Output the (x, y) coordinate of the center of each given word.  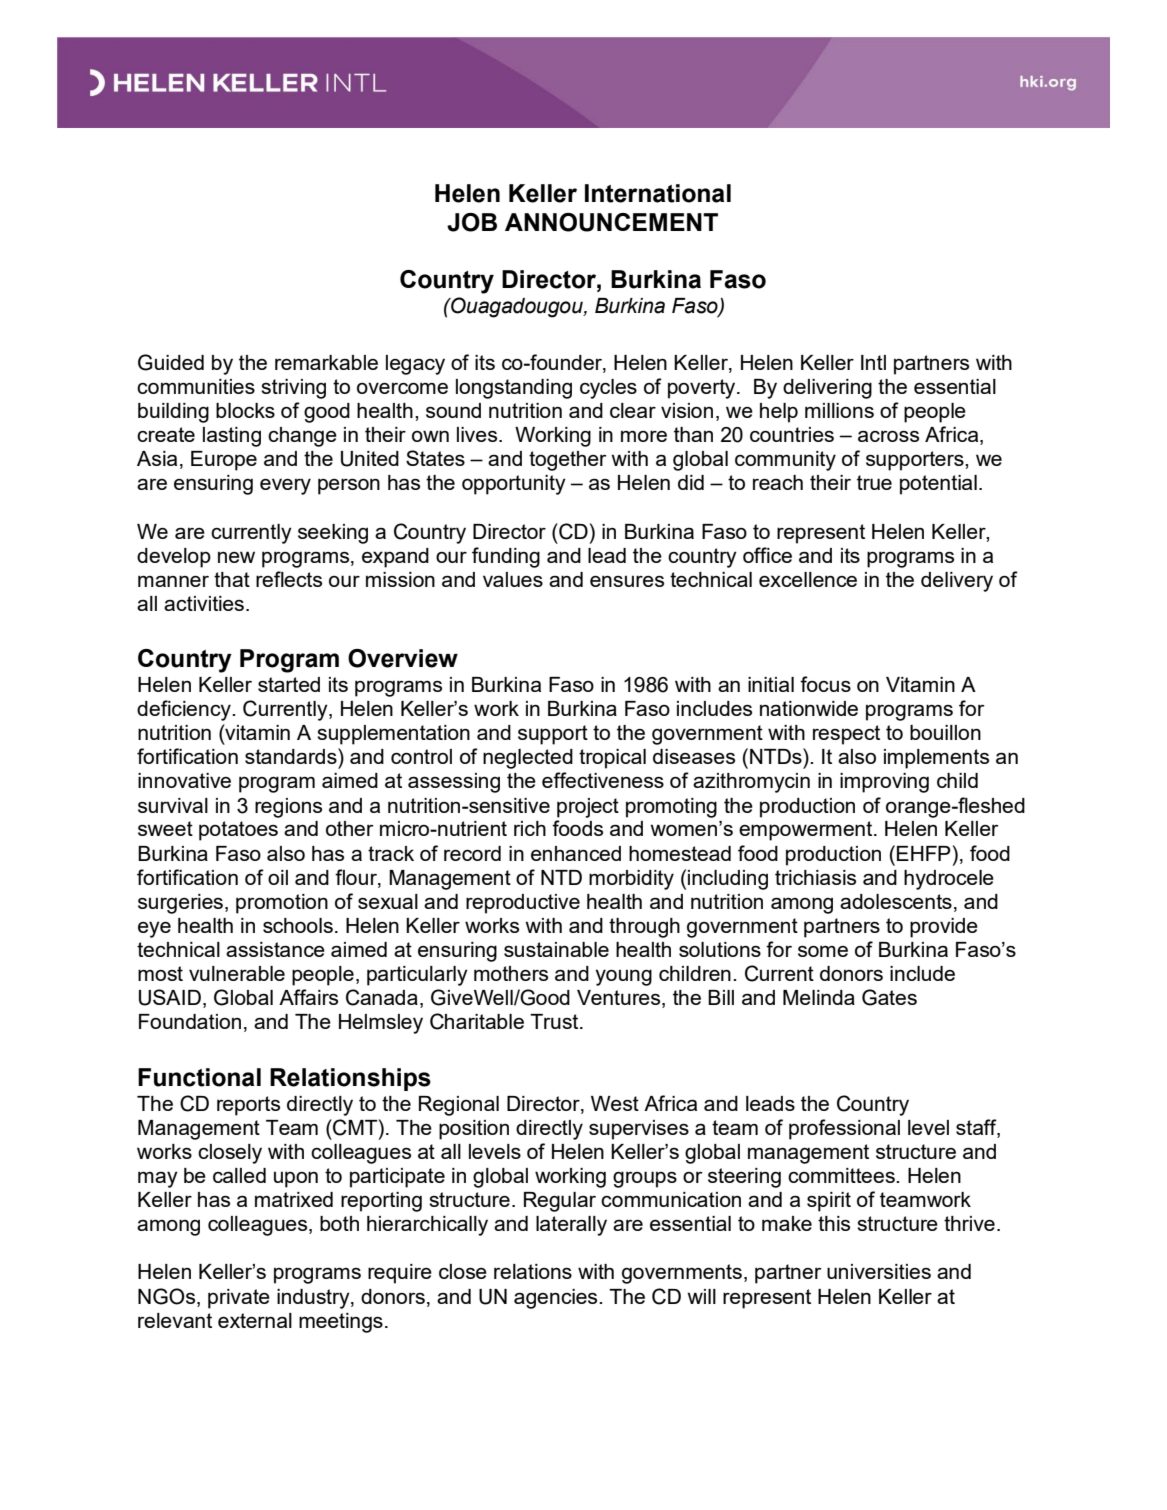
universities (879, 1271)
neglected (528, 759)
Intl (873, 362)
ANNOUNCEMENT (611, 222)
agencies (557, 1299)
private (239, 1299)
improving (884, 783)
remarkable (326, 362)
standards (292, 756)
